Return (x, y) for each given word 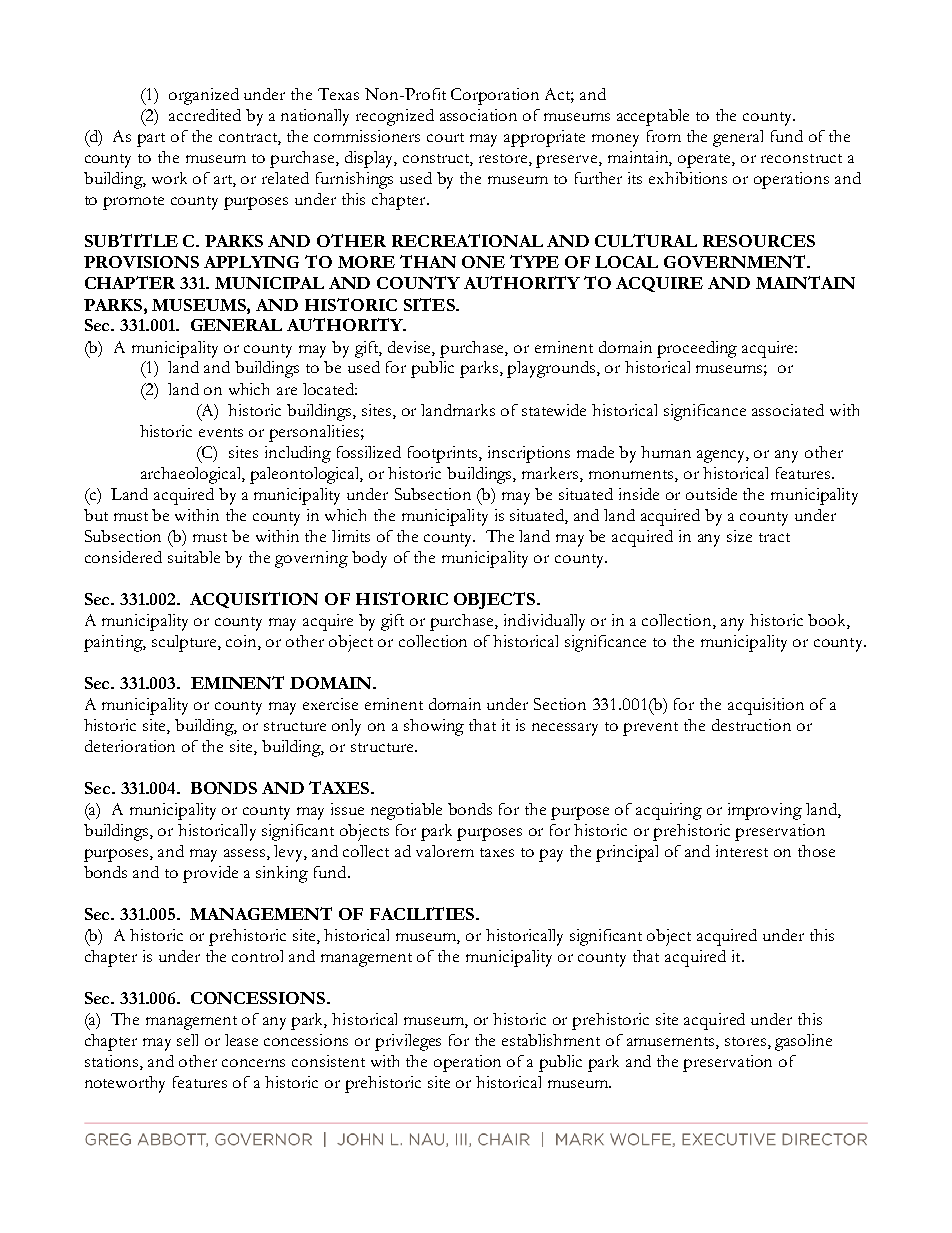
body (369, 559)
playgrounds (552, 369)
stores (745, 1041)
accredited (205, 115)
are (287, 391)
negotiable (406, 811)
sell (187, 1040)
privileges (408, 1042)
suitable (194, 557)
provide (210, 874)
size (739, 536)
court (445, 137)
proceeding (697, 349)
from (664, 136)
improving (765, 811)
